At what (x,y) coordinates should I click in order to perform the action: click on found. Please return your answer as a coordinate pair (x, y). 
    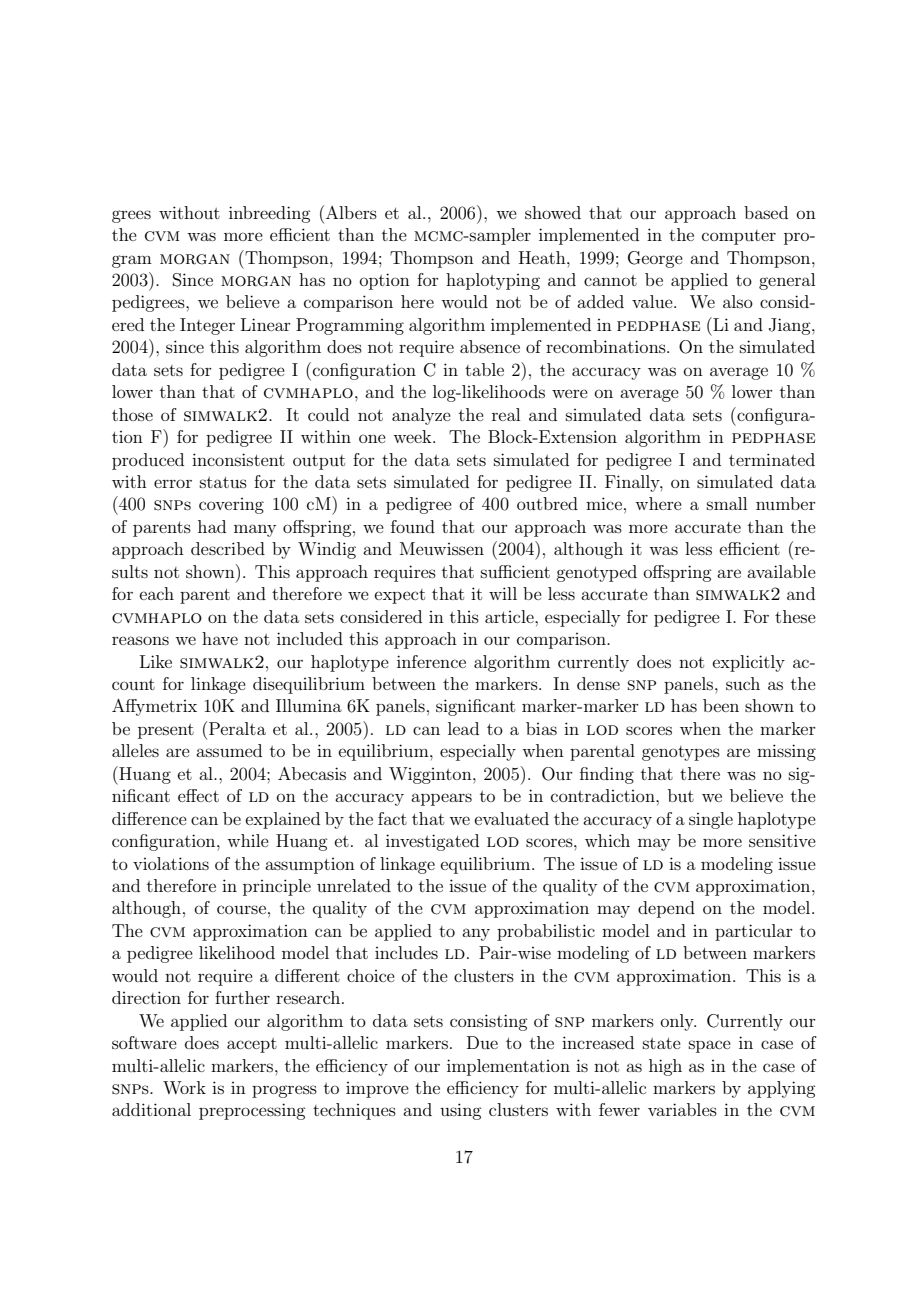
    Looking at the image, I should click on (413, 526).
